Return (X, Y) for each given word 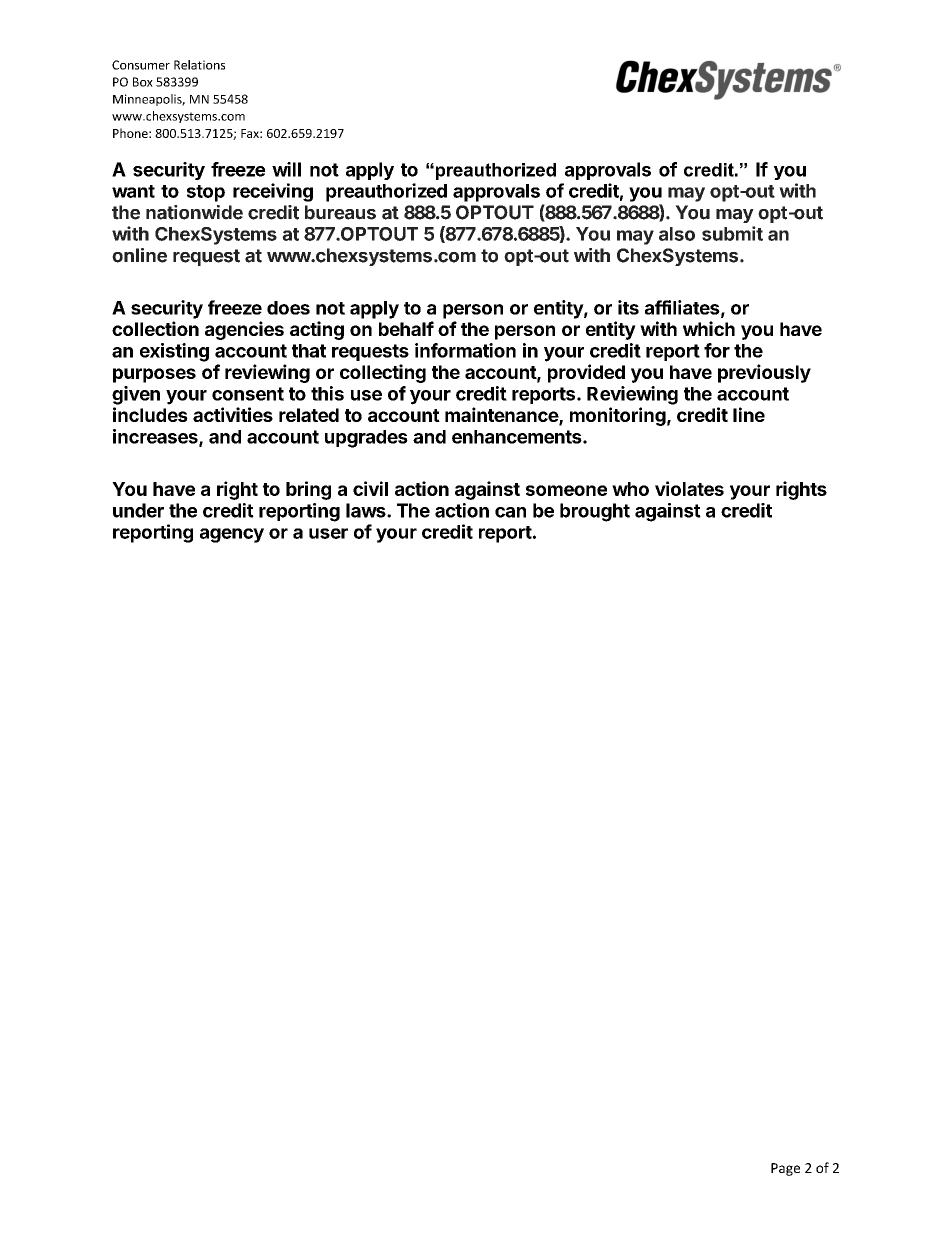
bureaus (340, 212)
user (328, 533)
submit (732, 233)
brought (595, 512)
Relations (199, 65)
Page (785, 1169)
